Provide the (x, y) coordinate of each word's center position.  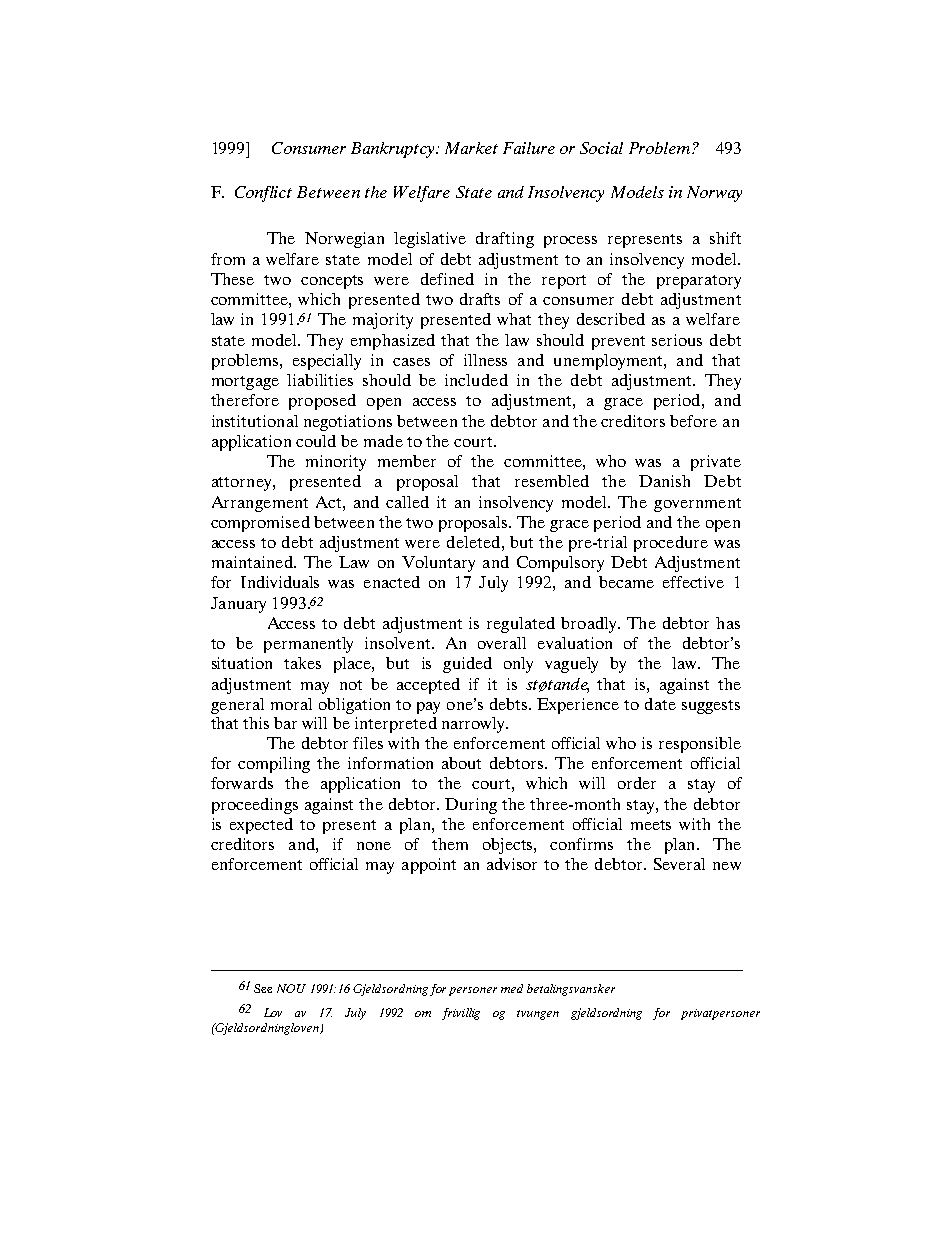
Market (471, 148)
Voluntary (438, 564)
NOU (291, 988)
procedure (671, 544)
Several (679, 864)
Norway (714, 194)
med (512, 988)
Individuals (280, 582)
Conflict (263, 194)
